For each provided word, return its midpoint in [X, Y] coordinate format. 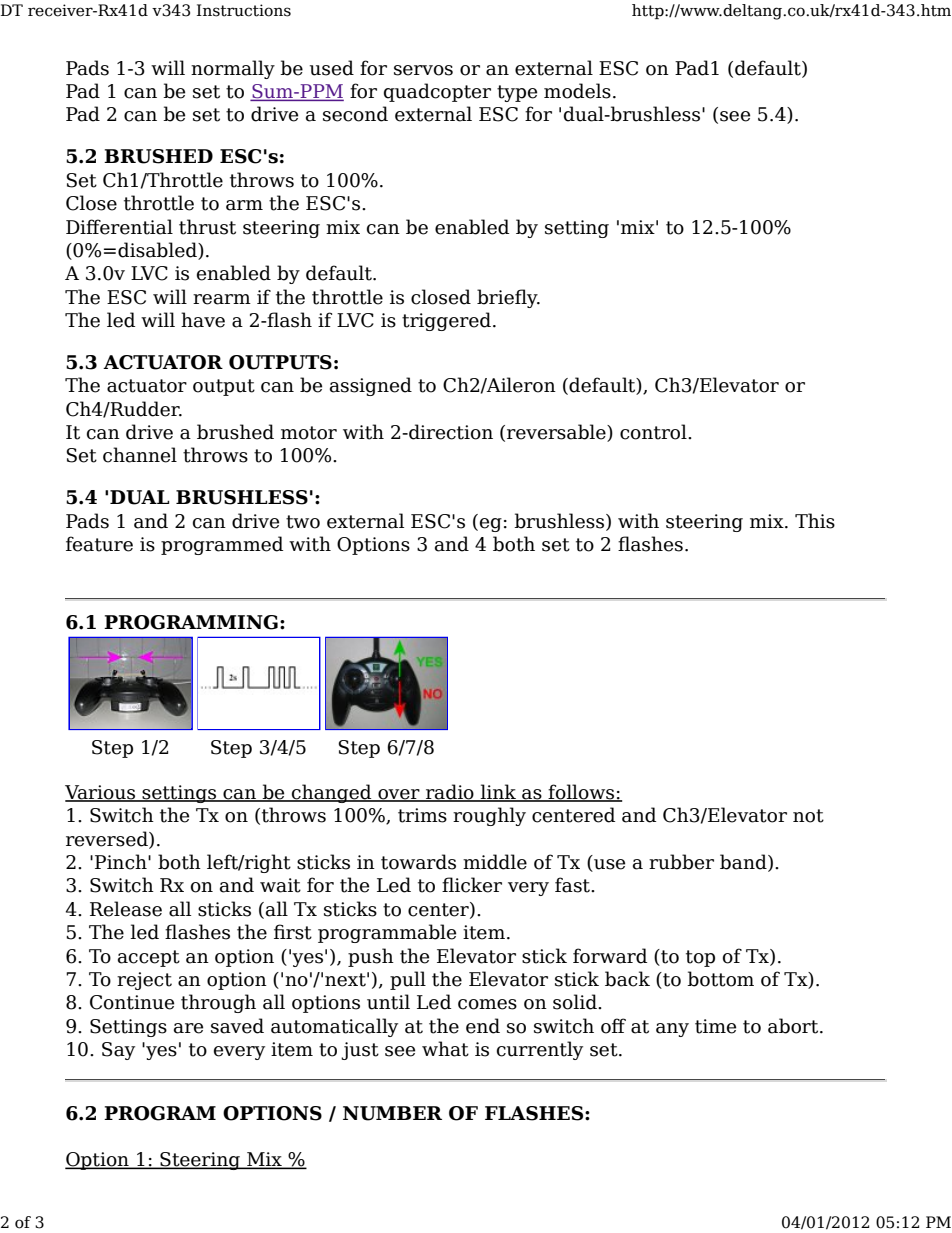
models [577, 91]
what [445, 1049]
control [654, 432]
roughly [489, 816]
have [203, 320]
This [815, 521]
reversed [108, 839]
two [303, 522]
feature [99, 544]
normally [233, 69]
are [188, 1028]
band [744, 863]
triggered [446, 321]
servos [423, 70]
